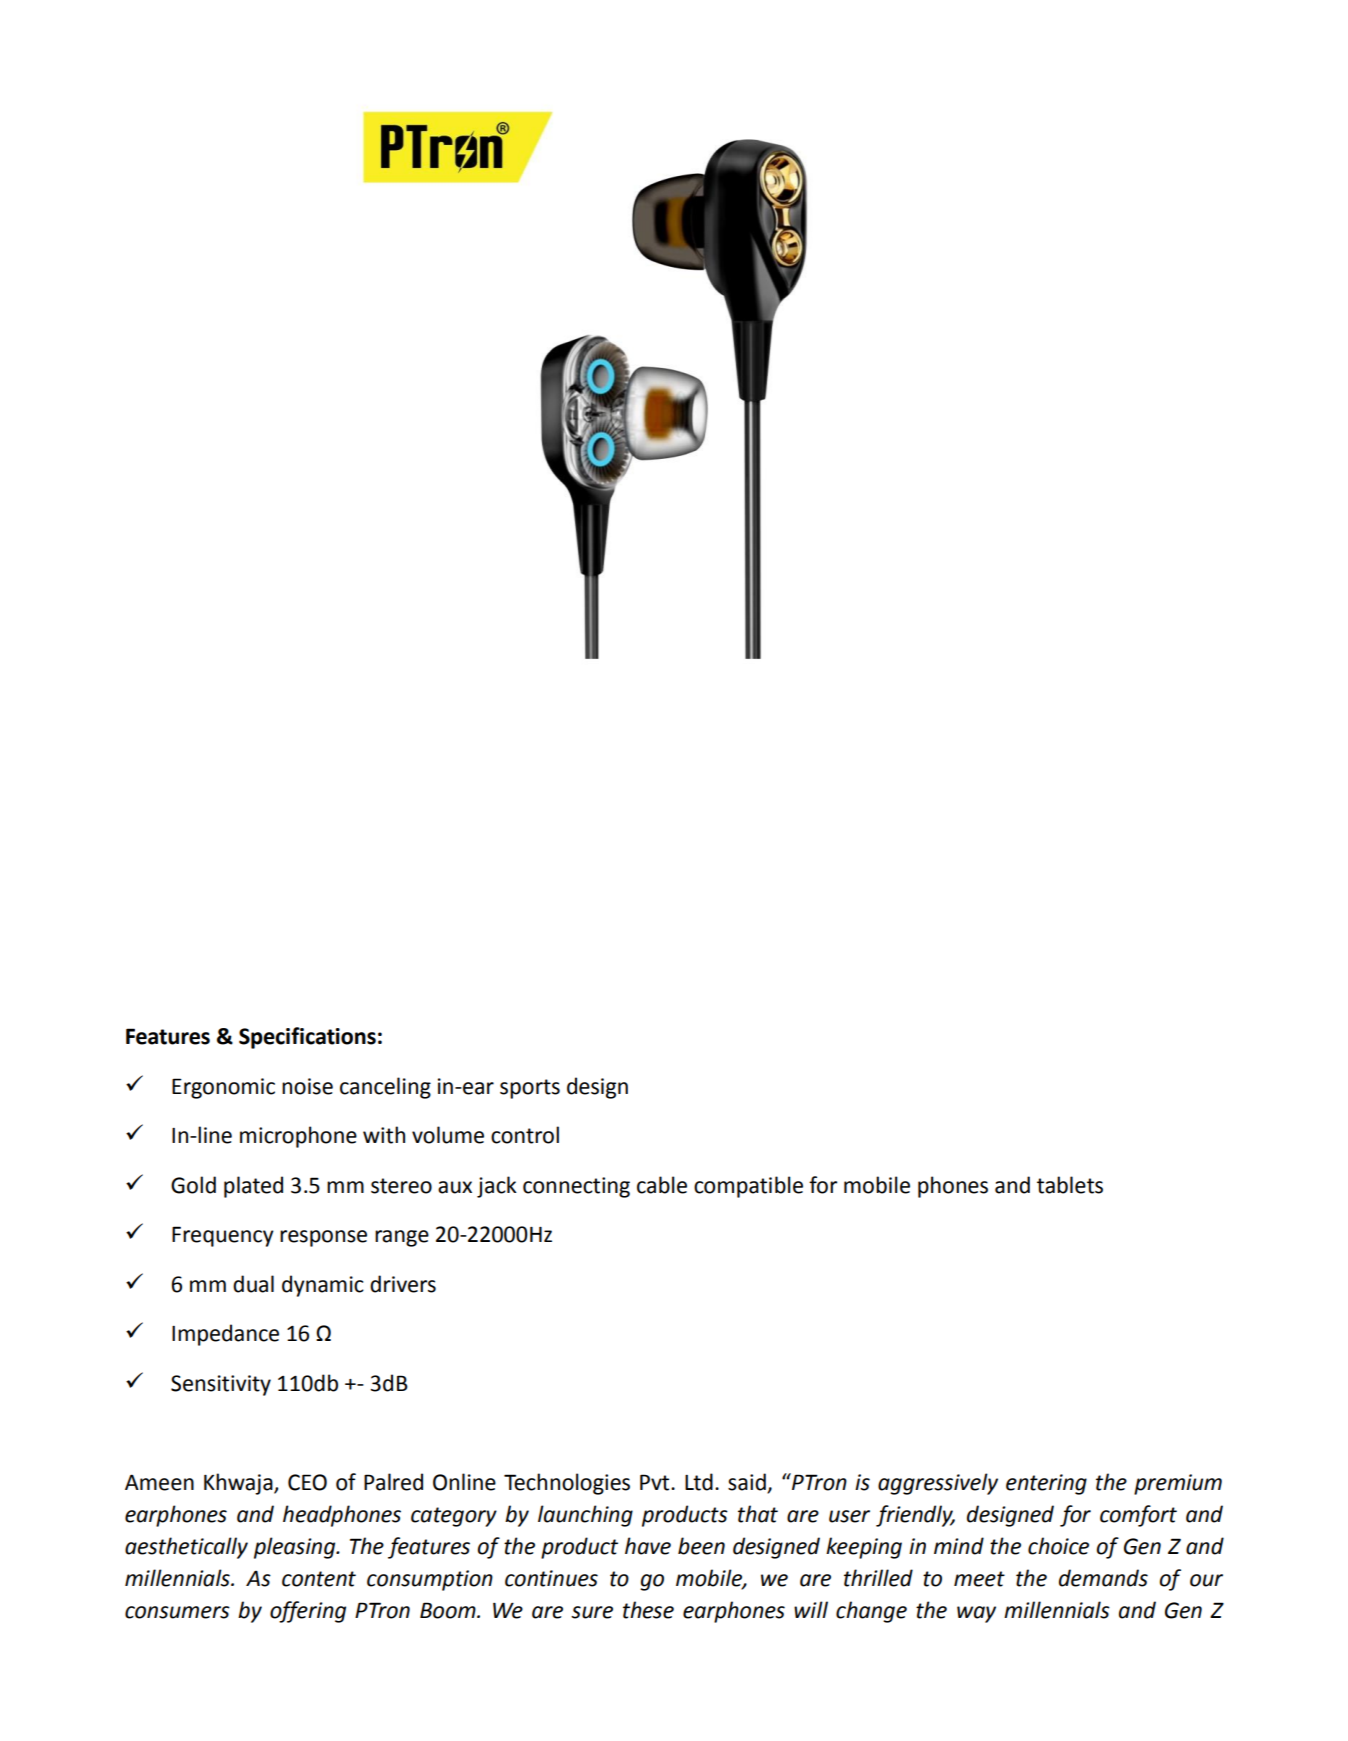 This screenshot has width=1348, height=1741. Describe the element at coordinates (403, 1284) in the screenshot. I see `drivers` at that location.
